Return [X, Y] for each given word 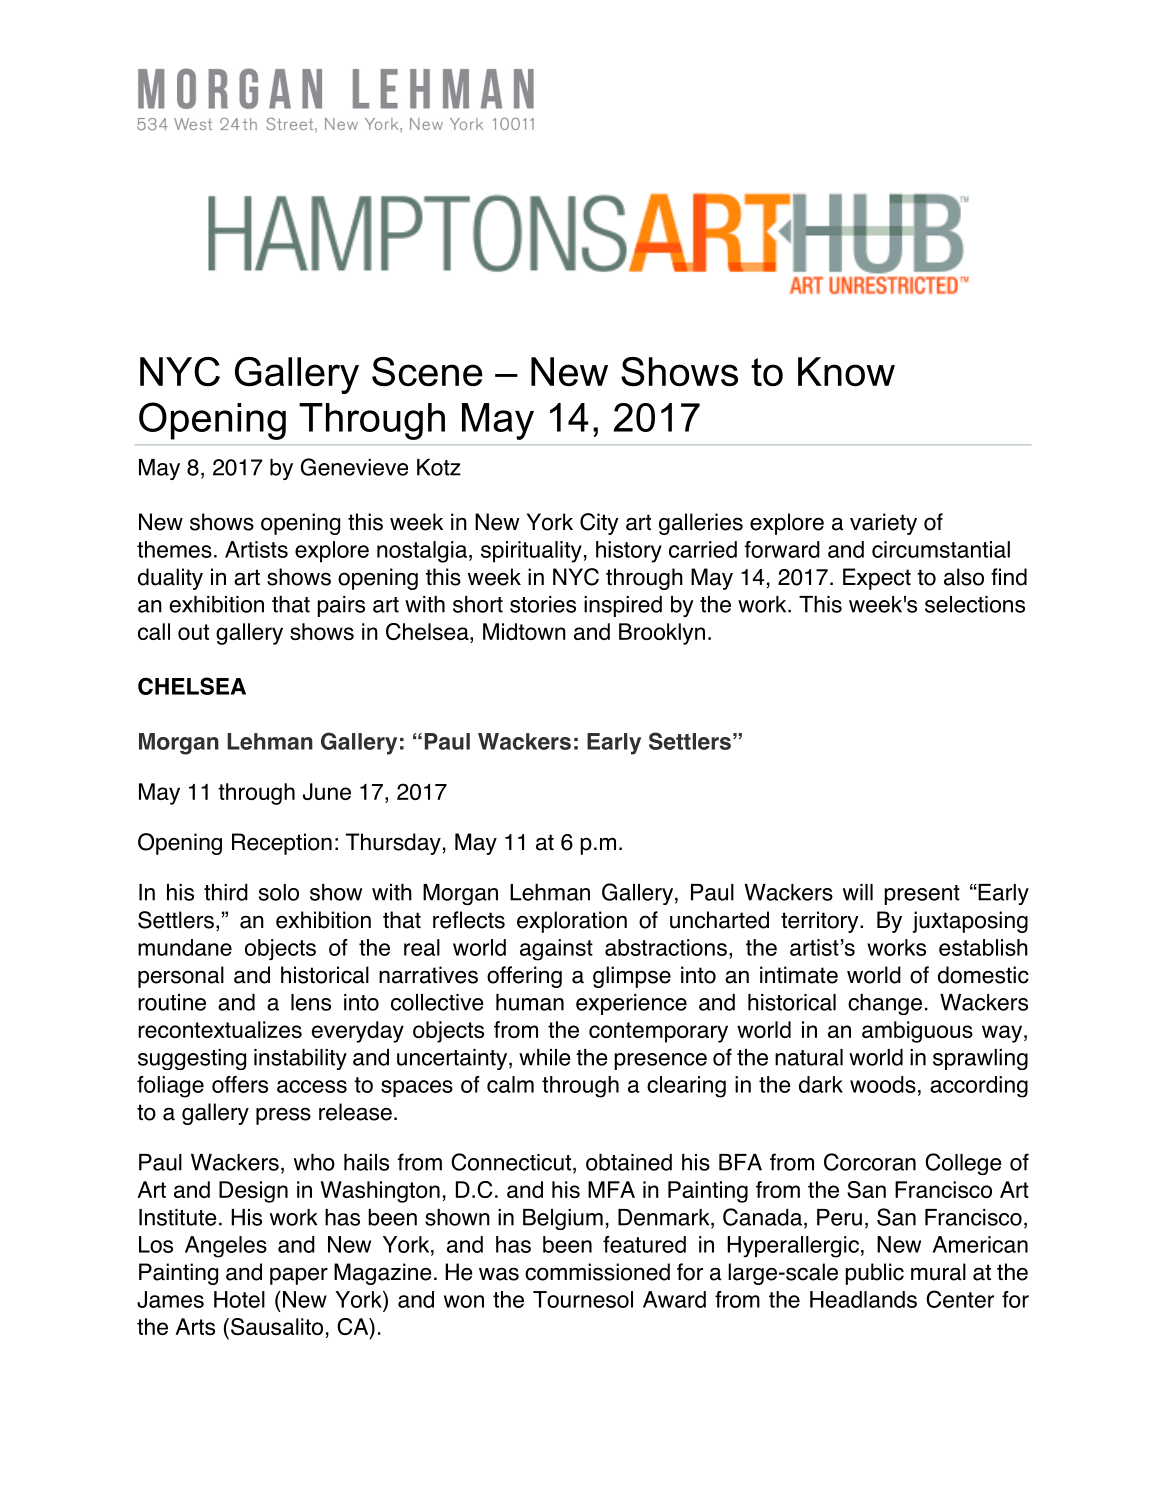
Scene [427, 372]
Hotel [239, 1299]
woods [883, 1084]
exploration [572, 922]
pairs [341, 606]
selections [975, 604]
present [922, 895]
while [544, 1057]
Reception [282, 844]
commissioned [597, 1272]
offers [240, 1084]
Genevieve [354, 467]
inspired [623, 606]
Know [846, 372]
